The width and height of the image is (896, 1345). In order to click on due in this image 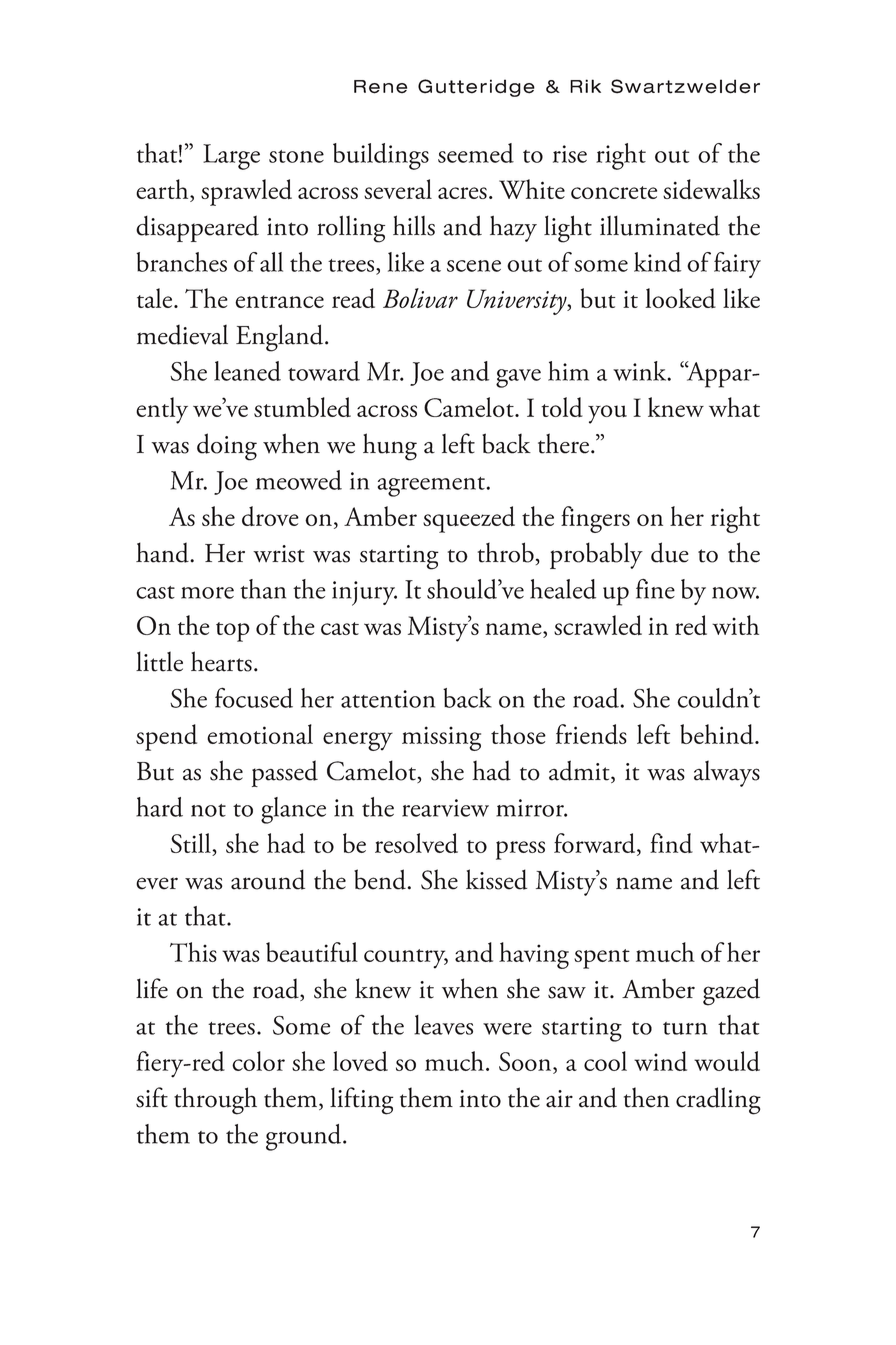, I will do `click(669, 552)`.
